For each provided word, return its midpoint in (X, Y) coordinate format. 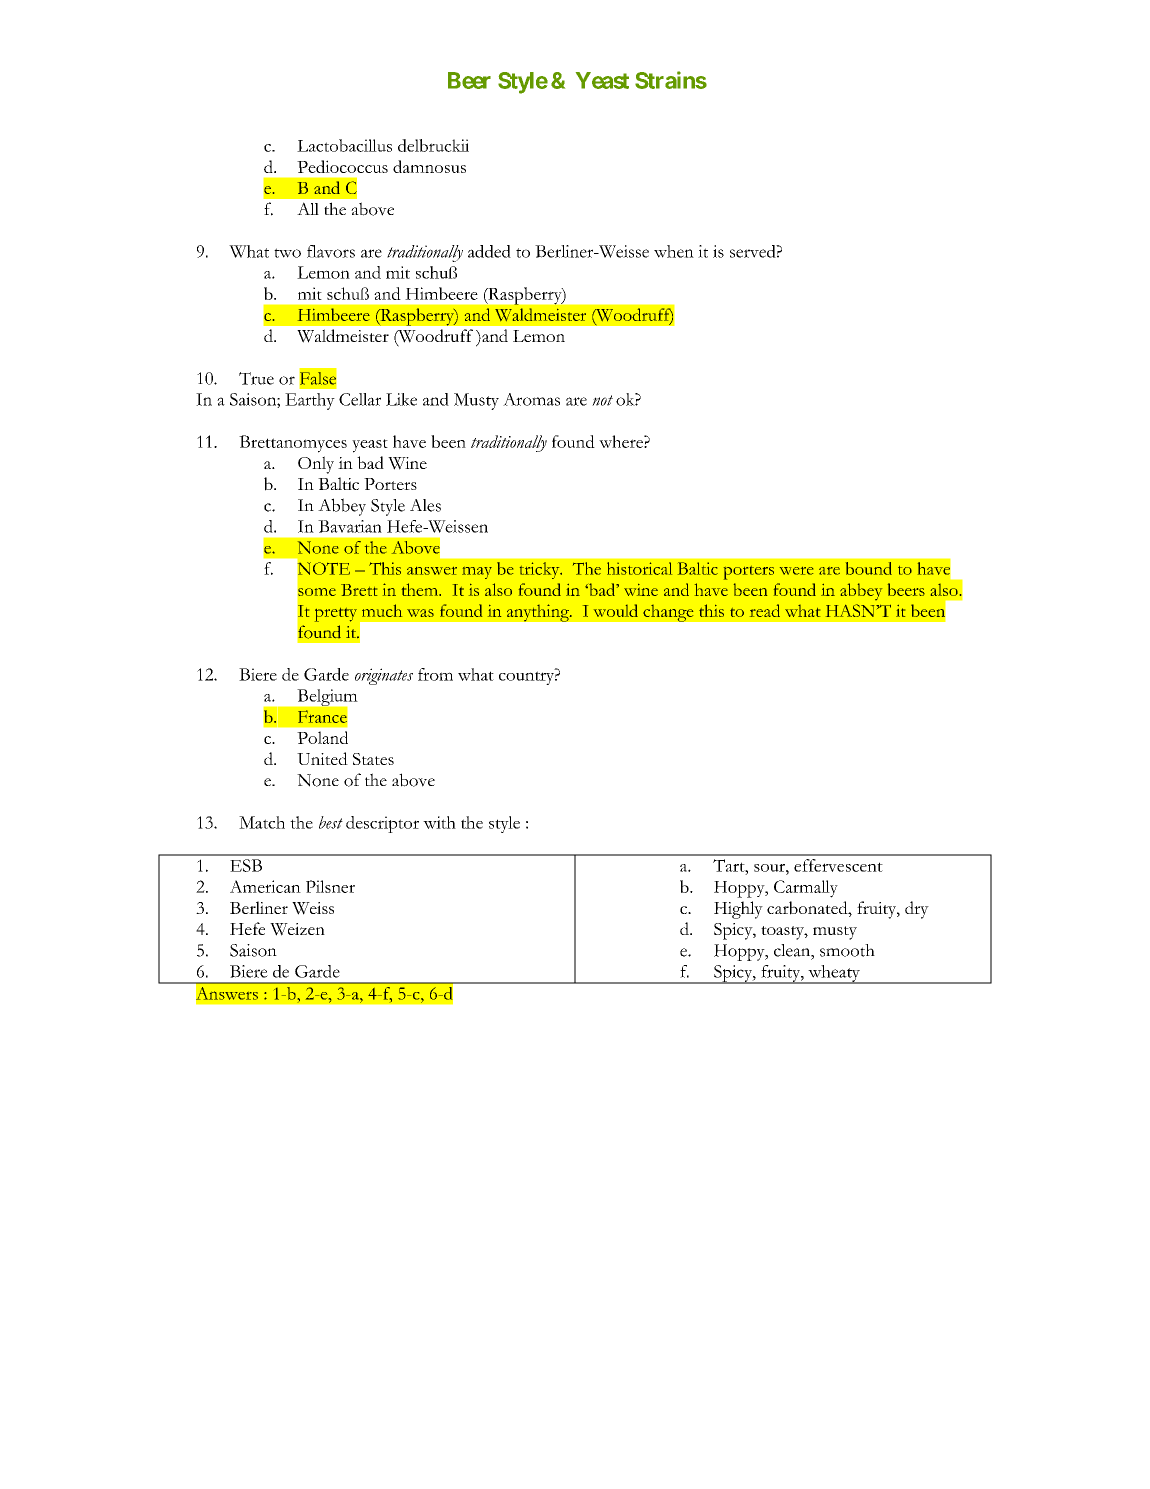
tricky (541, 570)
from (435, 674)
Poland (322, 737)
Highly (738, 910)
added (489, 251)
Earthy (310, 401)
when (674, 251)
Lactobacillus (344, 145)
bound (869, 568)
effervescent (838, 865)
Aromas (531, 399)
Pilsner (330, 886)
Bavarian (350, 526)
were (796, 571)
